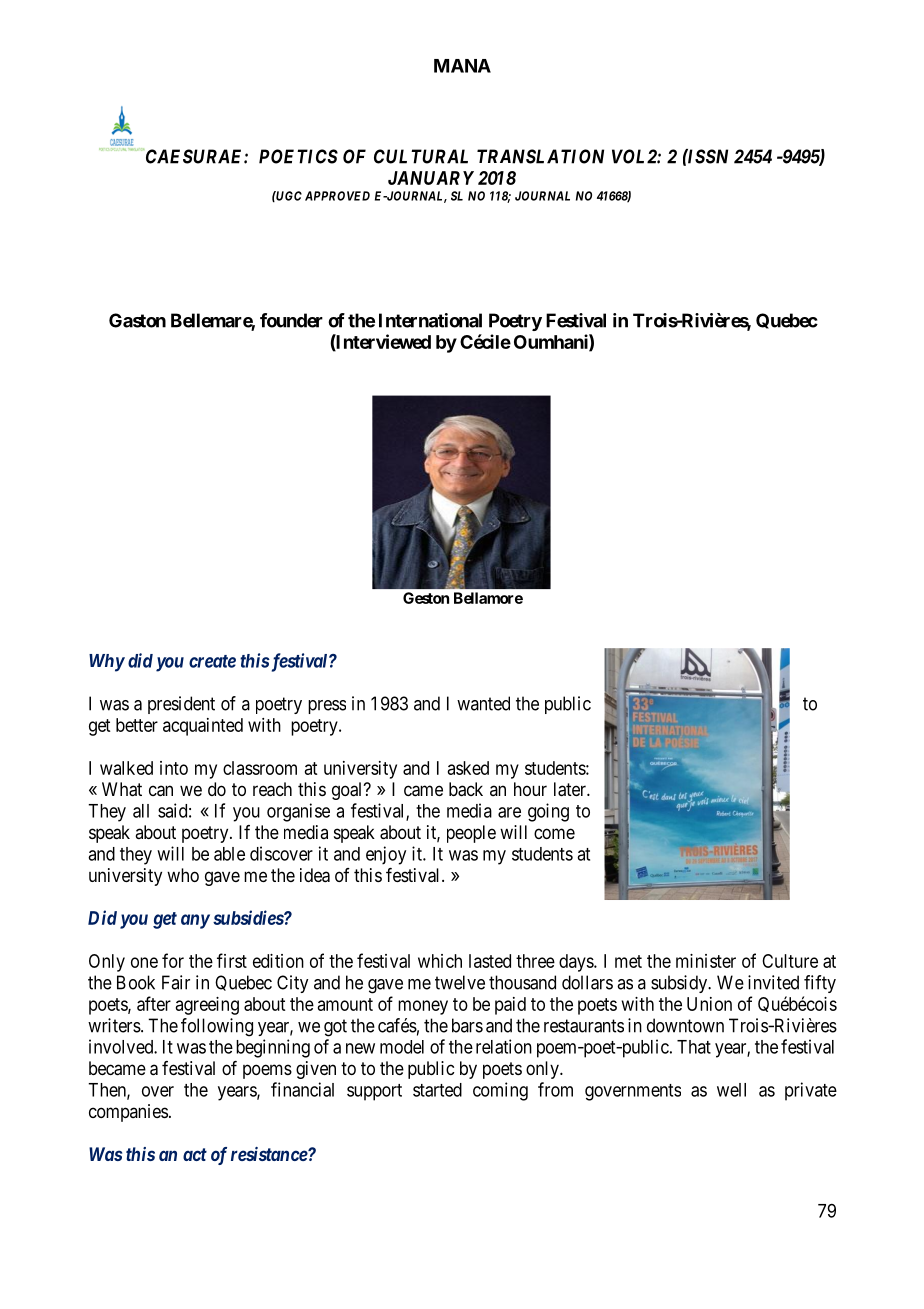 The image size is (924, 1309). What do you see at coordinates (468, 768) in the screenshot?
I see `asked` at bounding box center [468, 768].
